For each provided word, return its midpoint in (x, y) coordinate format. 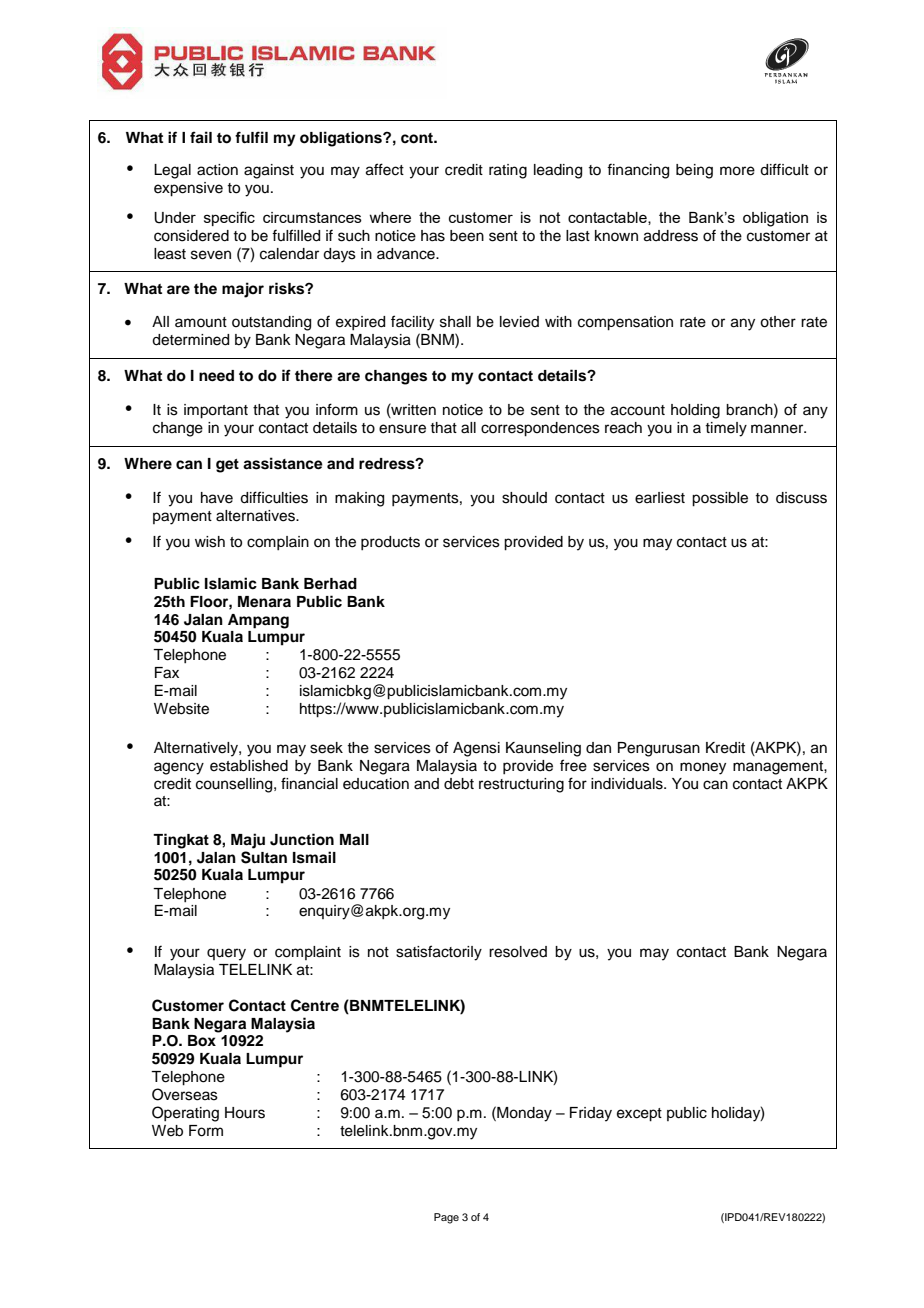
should (524, 498)
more (737, 171)
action (217, 170)
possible (720, 499)
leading (558, 171)
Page (446, 1218)
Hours (245, 1113)
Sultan (264, 857)
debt (459, 784)
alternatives (256, 516)
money (703, 768)
